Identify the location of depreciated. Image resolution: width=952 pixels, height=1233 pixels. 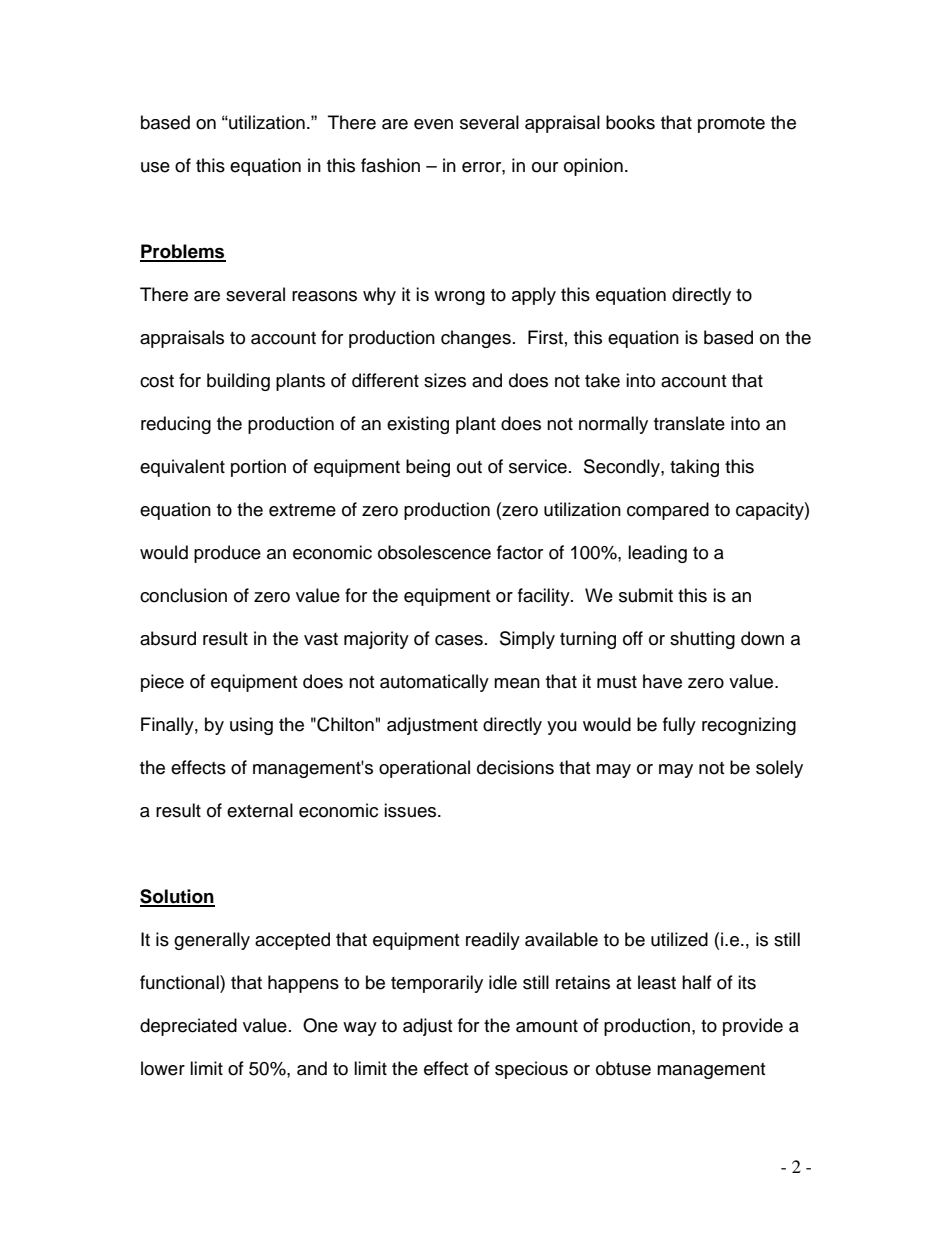
(188, 1027).
